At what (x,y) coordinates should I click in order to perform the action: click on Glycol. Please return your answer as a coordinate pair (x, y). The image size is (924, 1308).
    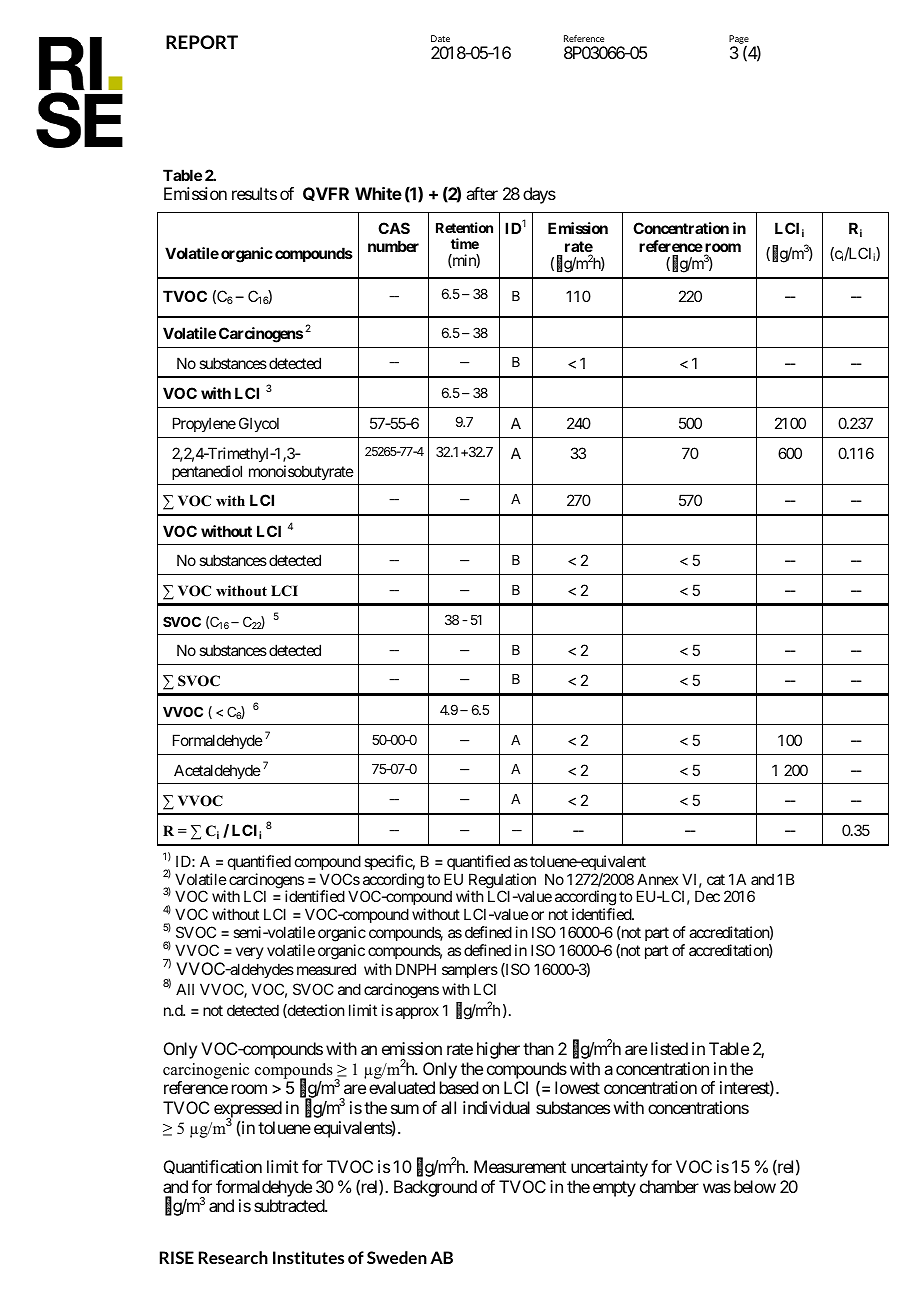
    Looking at the image, I should click on (259, 424).
